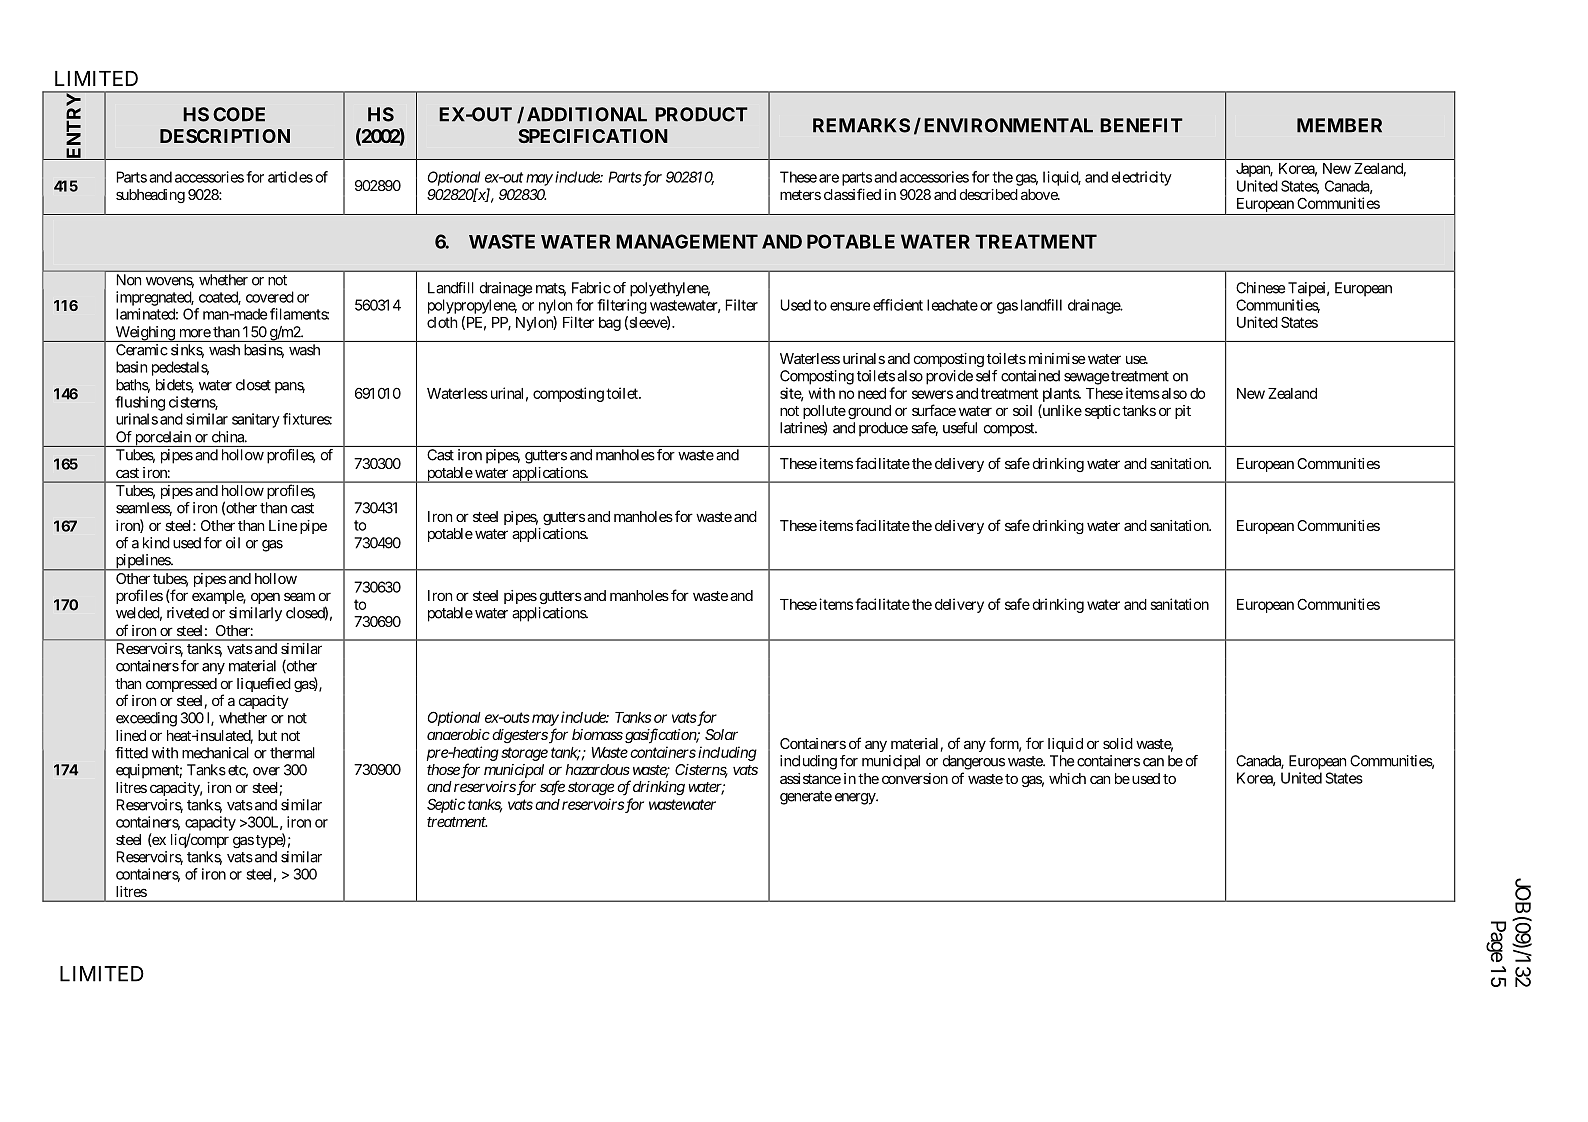  What do you see at coordinates (850, 306) in the image?
I see `ensure` at bounding box center [850, 306].
